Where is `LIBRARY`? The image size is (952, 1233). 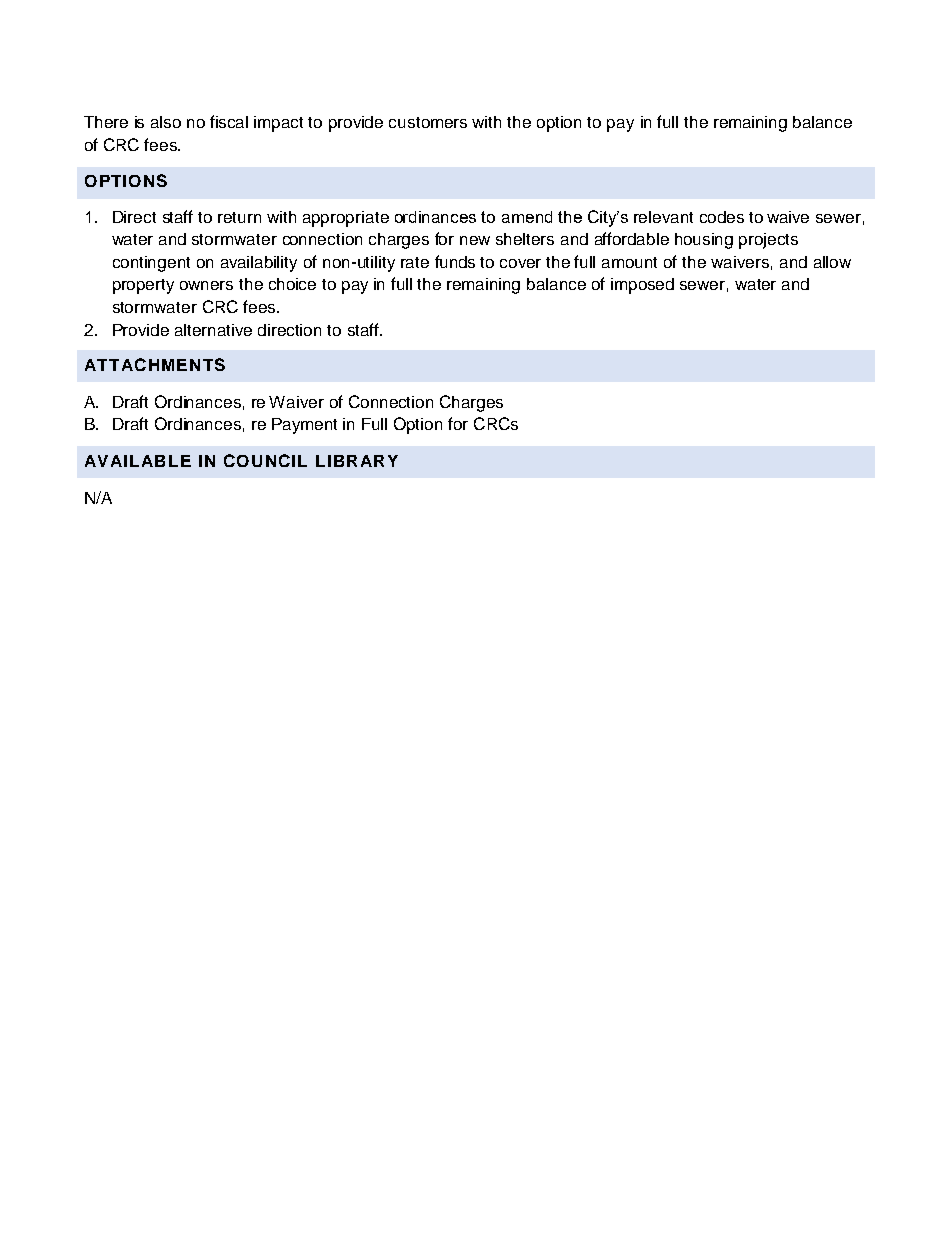 LIBRARY is located at coordinates (357, 461).
